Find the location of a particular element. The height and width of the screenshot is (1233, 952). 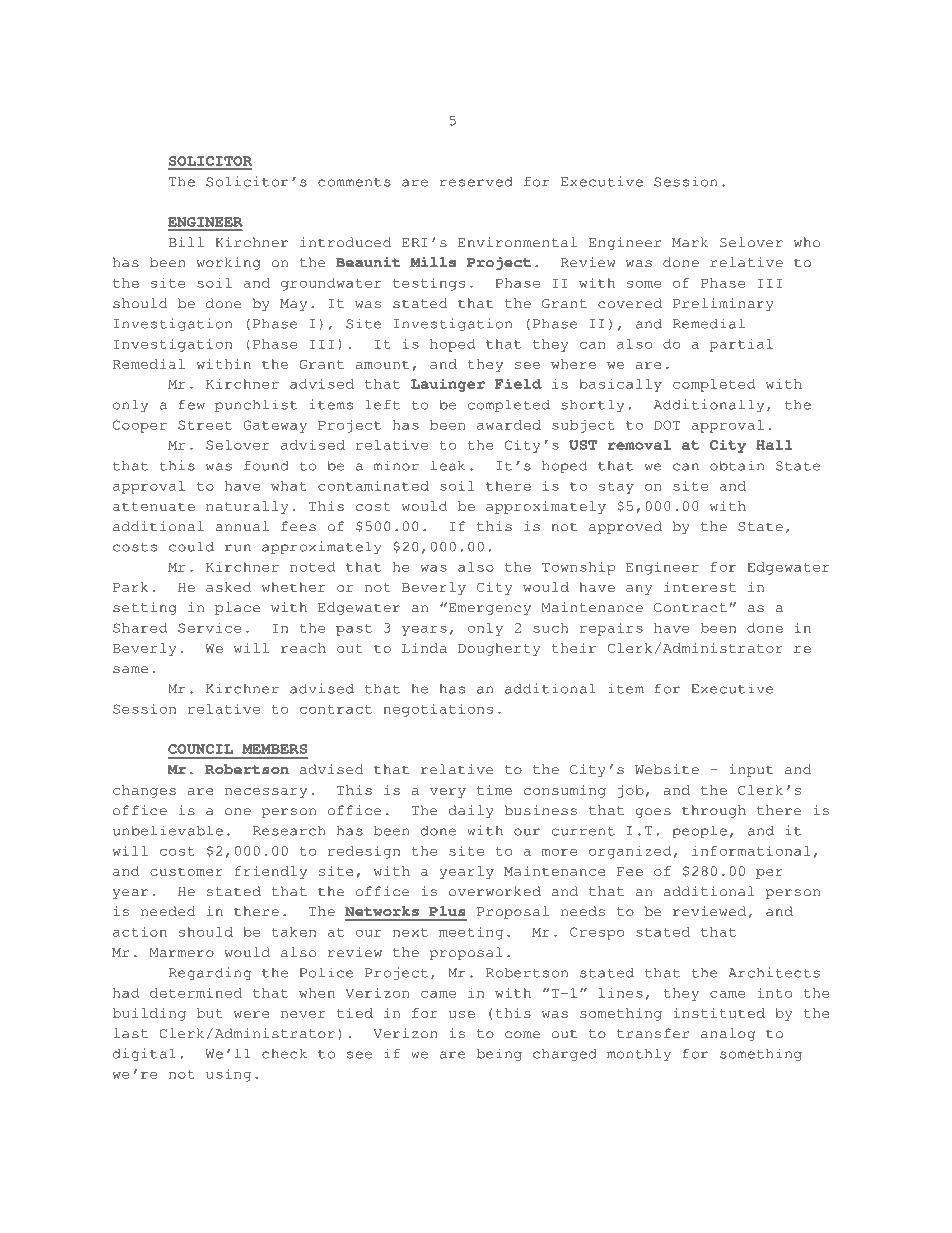

Mark is located at coordinates (690, 242).
